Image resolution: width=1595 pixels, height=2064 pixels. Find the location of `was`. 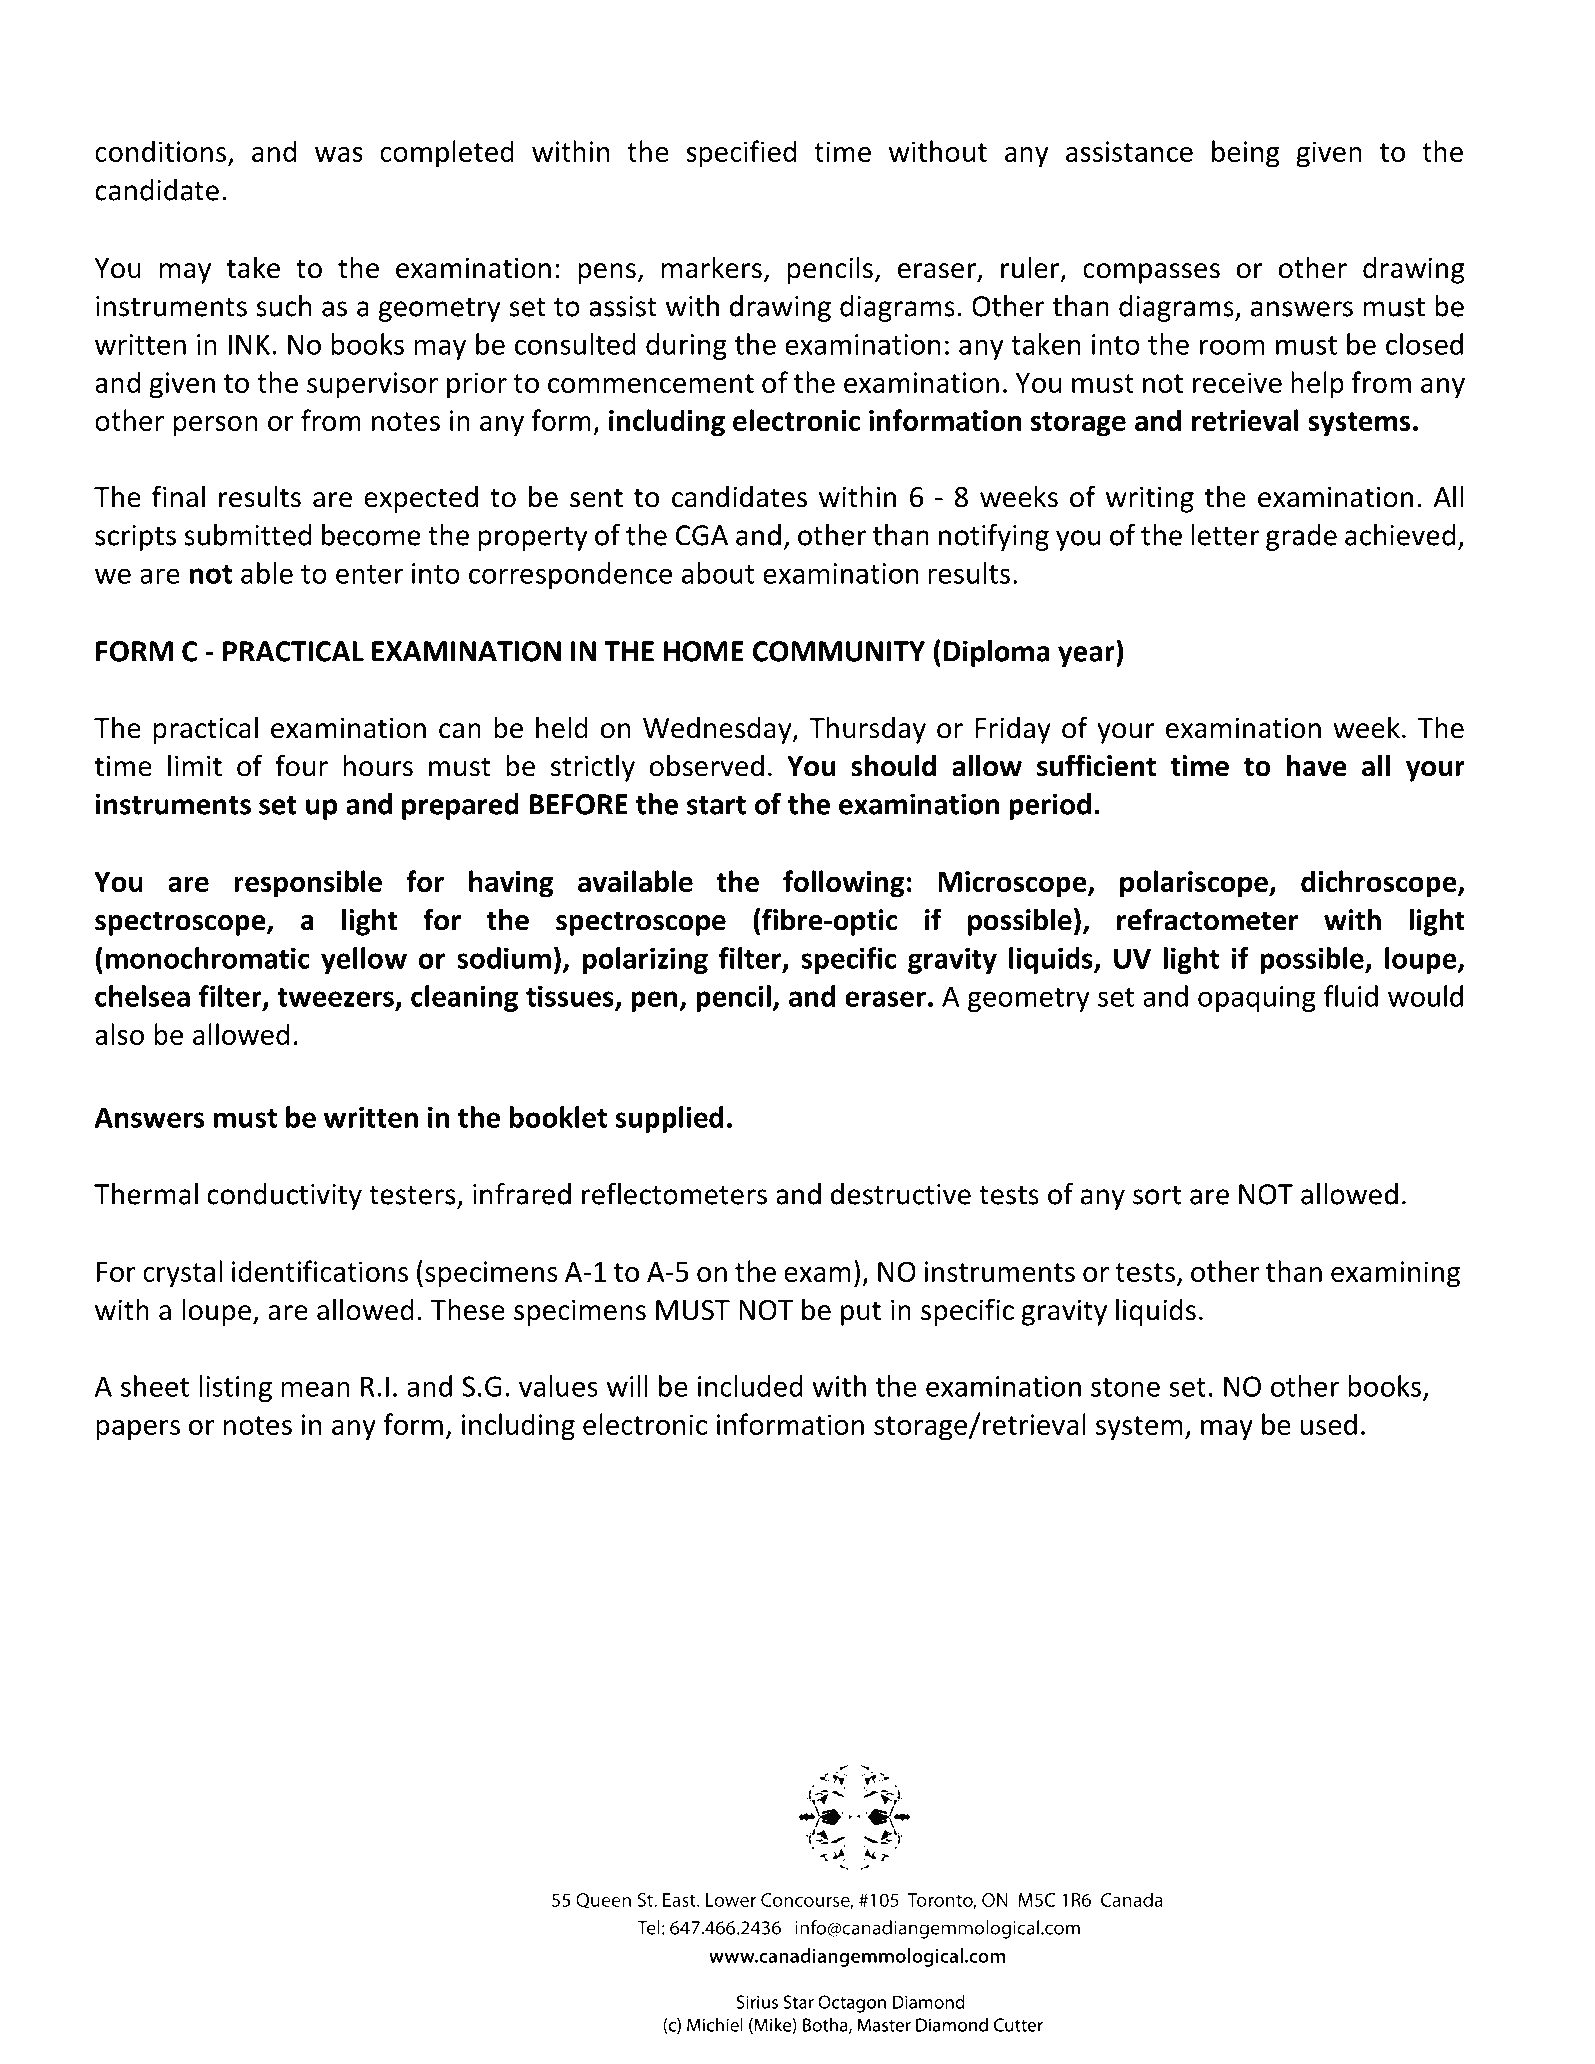

was is located at coordinates (339, 154).
